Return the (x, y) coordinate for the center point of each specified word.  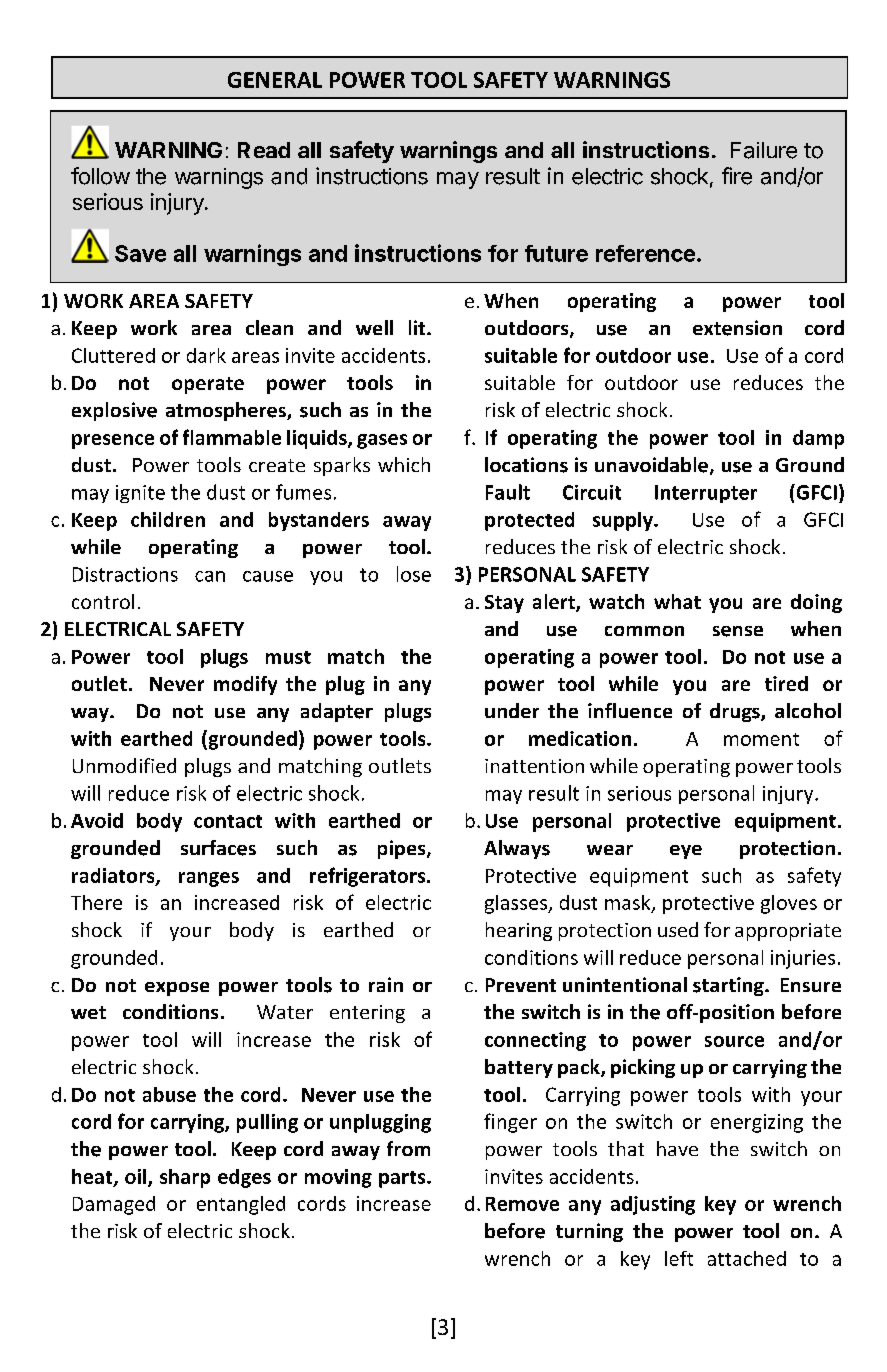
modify (245, 685)
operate (208, 385)
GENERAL (275, 80)
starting (729, 986)
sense (738, 631)
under (512, 710)
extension (737, 328)
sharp (185, 1178)
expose (177, 989)
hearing (519, 931)
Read (264, 150)
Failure (764, 150)
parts (403, 1179)
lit (418, 327)
